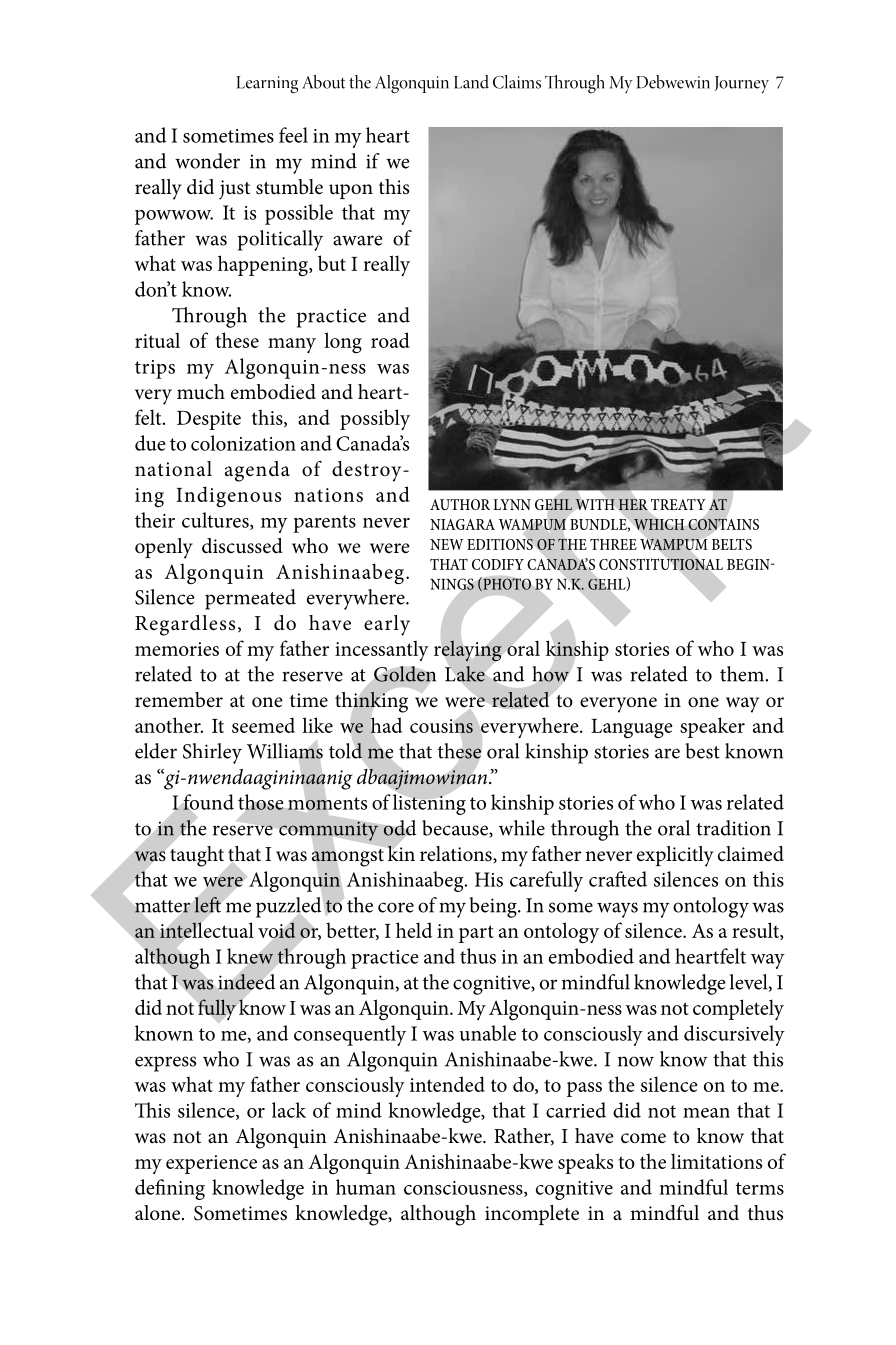 The width and height of the image is (896, 1345). What do you see at coordinates (185, 625) in the image?
I see `Regardless` at bounding box center [185, 625].
